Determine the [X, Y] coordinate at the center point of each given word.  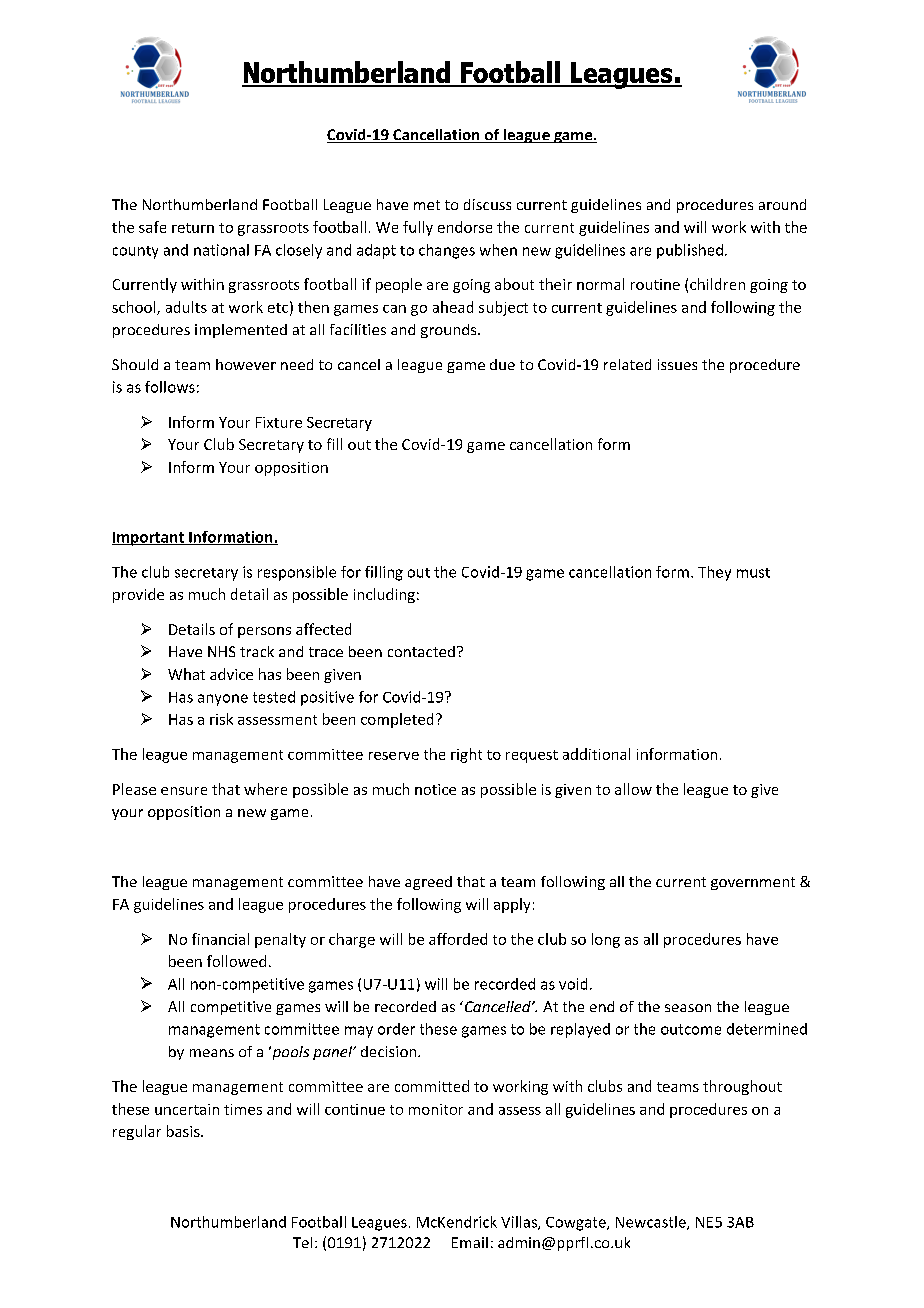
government [753, 883]
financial [220, 939]
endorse [465, 227]
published [690, 251]
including [384, 595]
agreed [428, 883]
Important [149, 539]
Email [470, 1242]
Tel [302, 1242]
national [221, 250]
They [714, 573]
